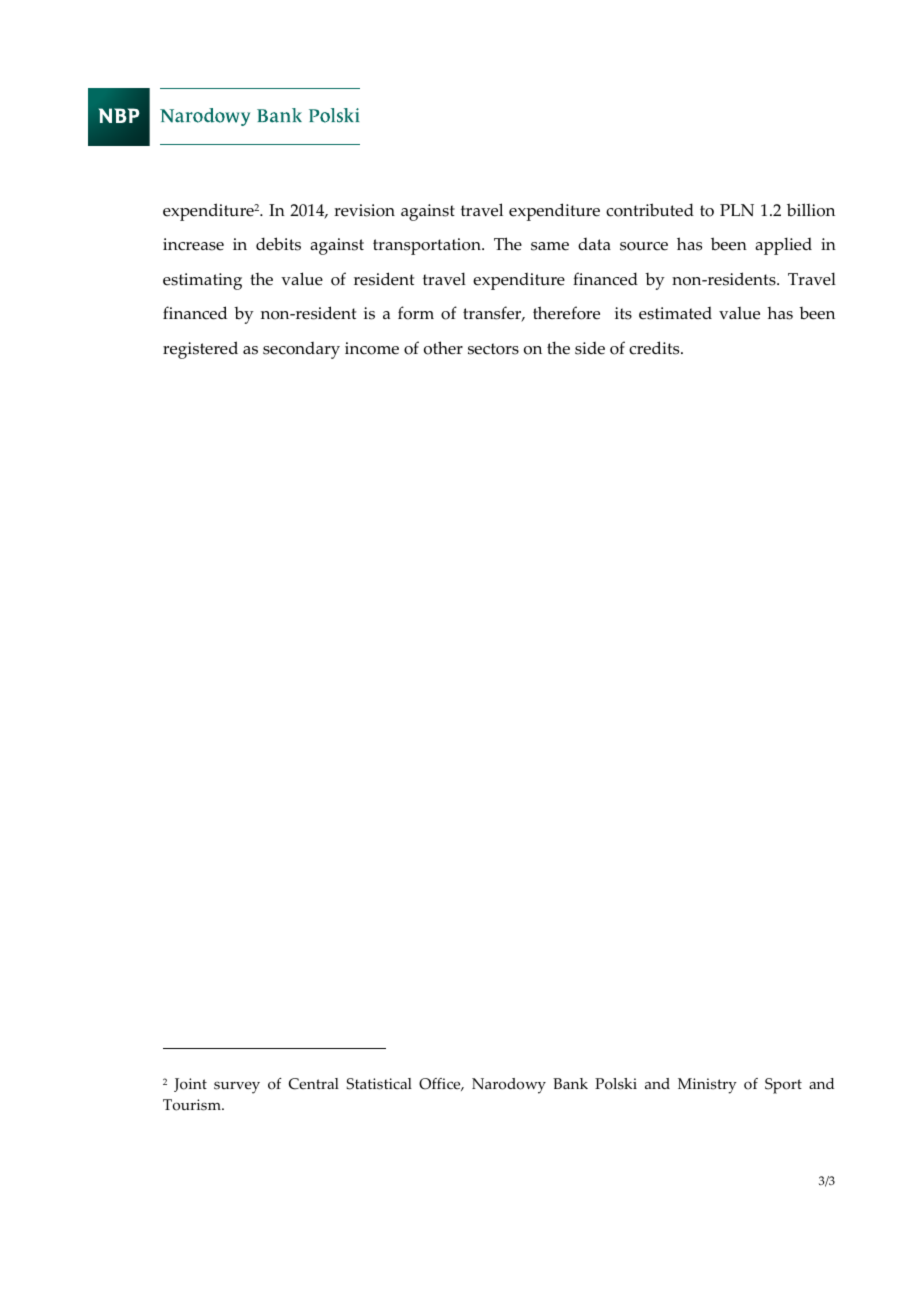 Image resolution: width=924 pixels, height=1308 pixels. I want to click on debits, so click(278, 244).
